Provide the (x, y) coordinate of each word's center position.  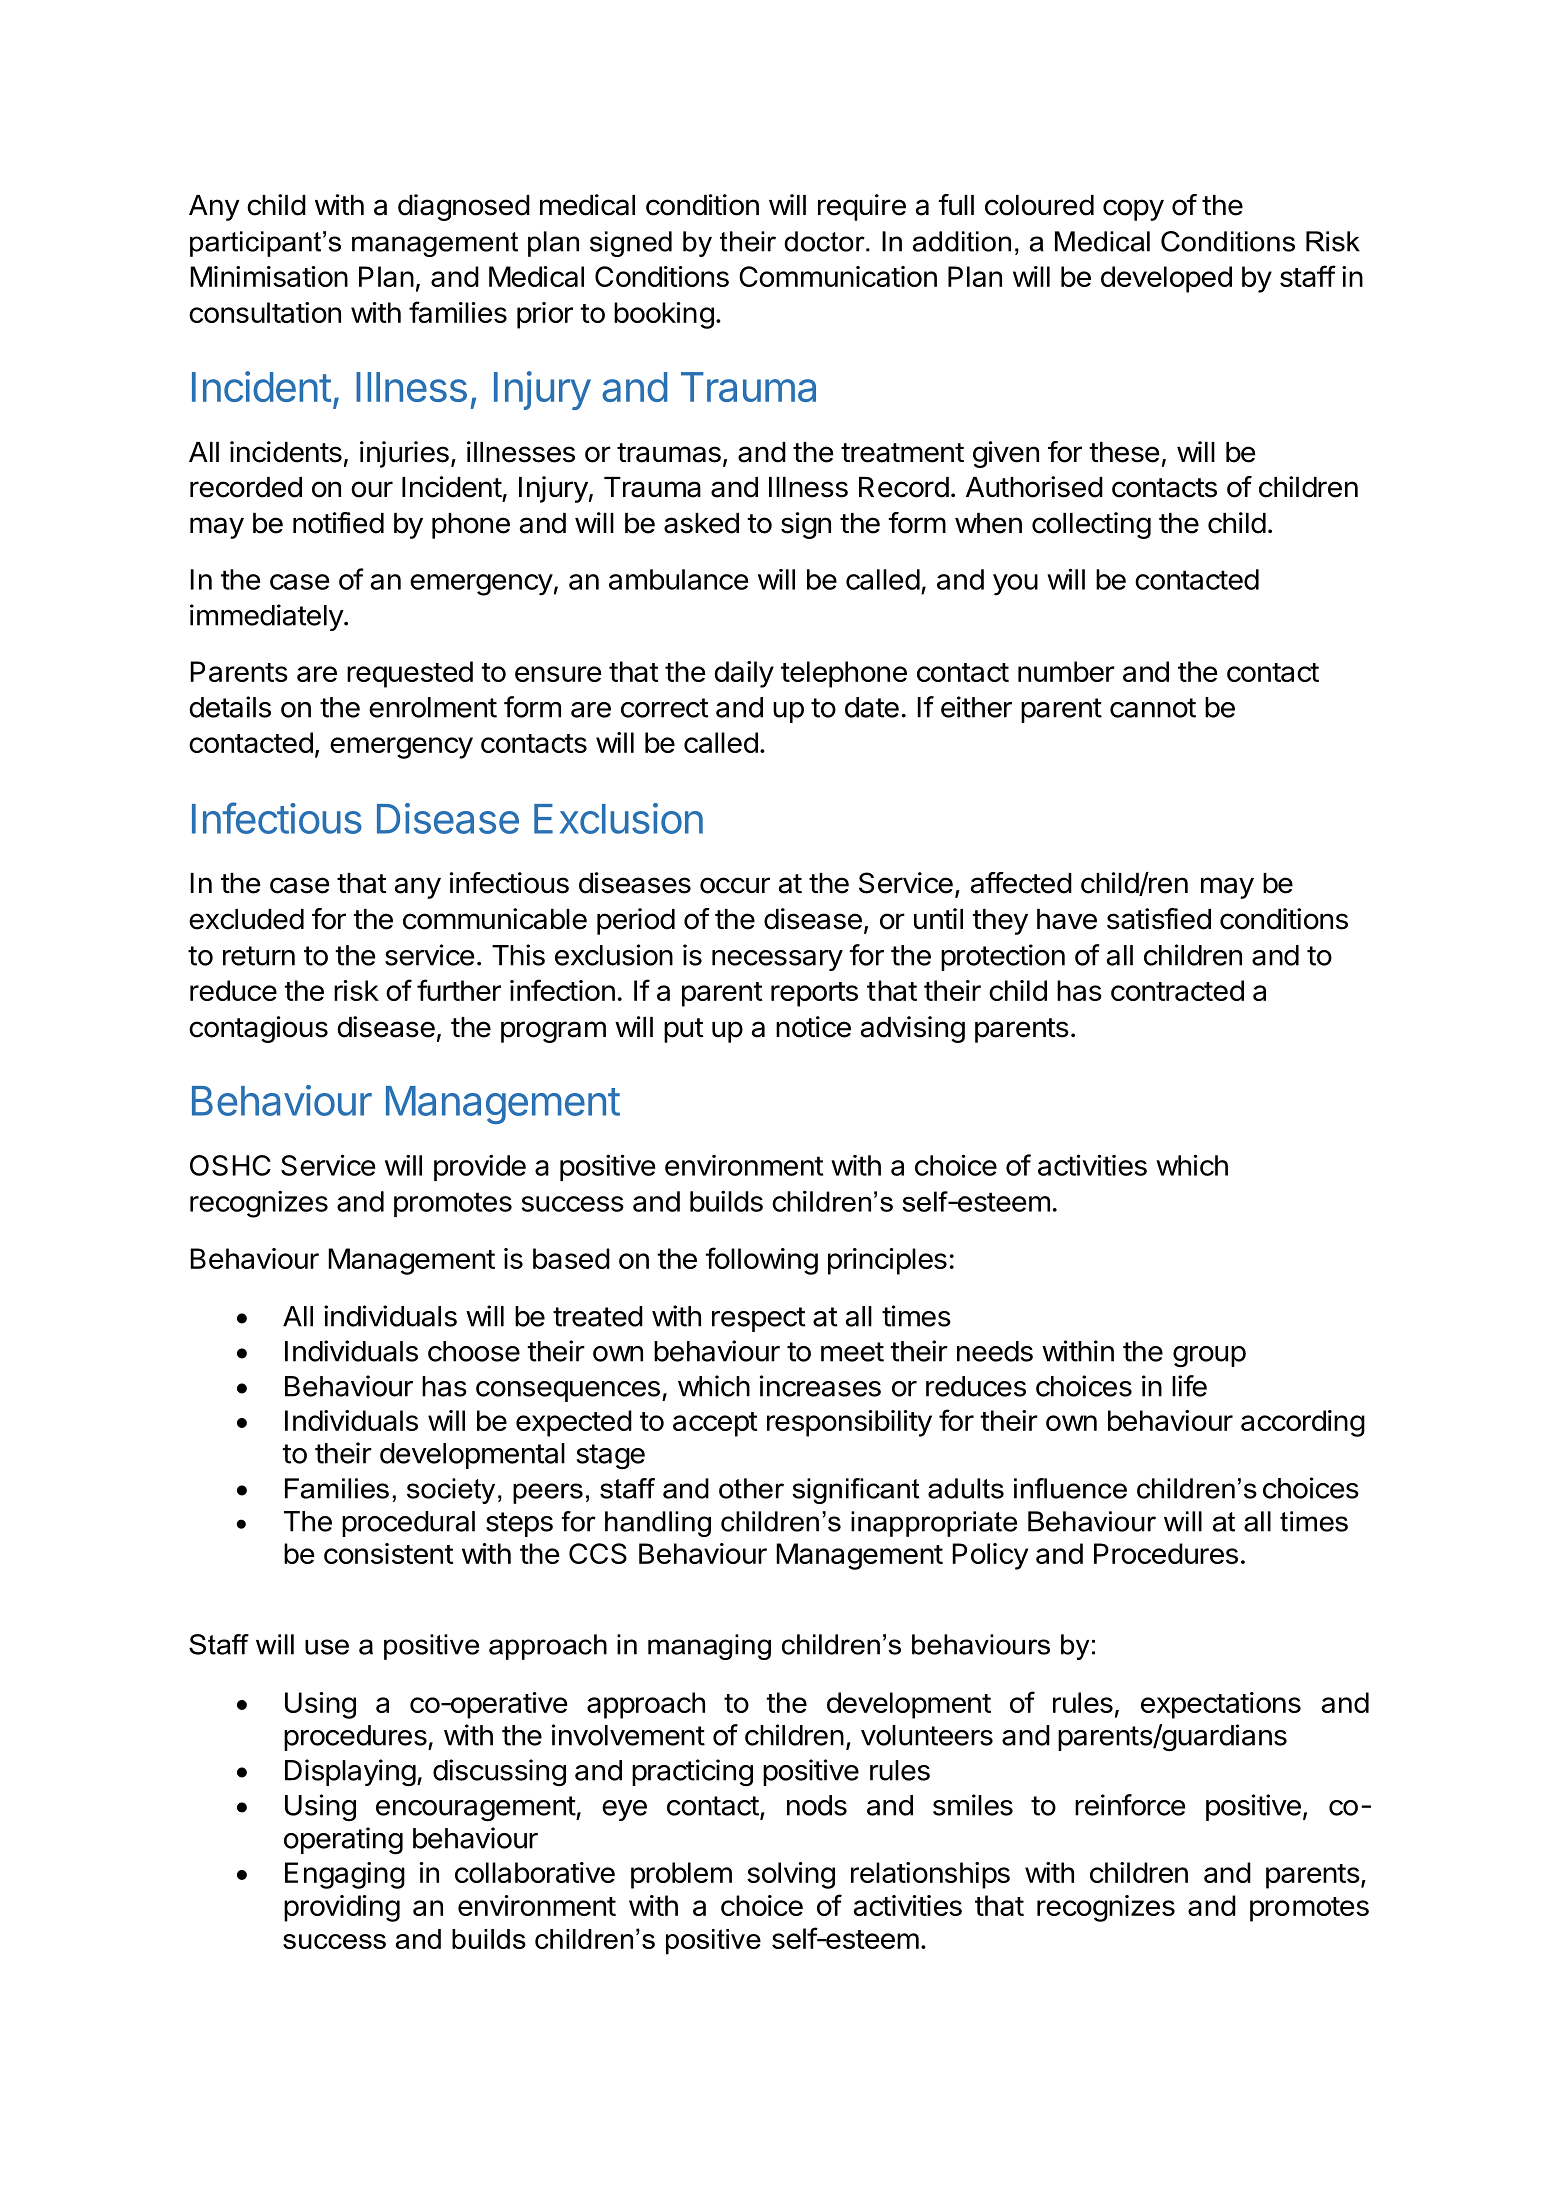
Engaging (345, 1875)
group (1209, 1357)
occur (735, 885)
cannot (1153, 708)
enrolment (433, 707)
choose (474, 1351)
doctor (825, 241)
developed (1166, 279)
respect (759, 1319)
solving (791, 1875)
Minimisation (269, 276)
